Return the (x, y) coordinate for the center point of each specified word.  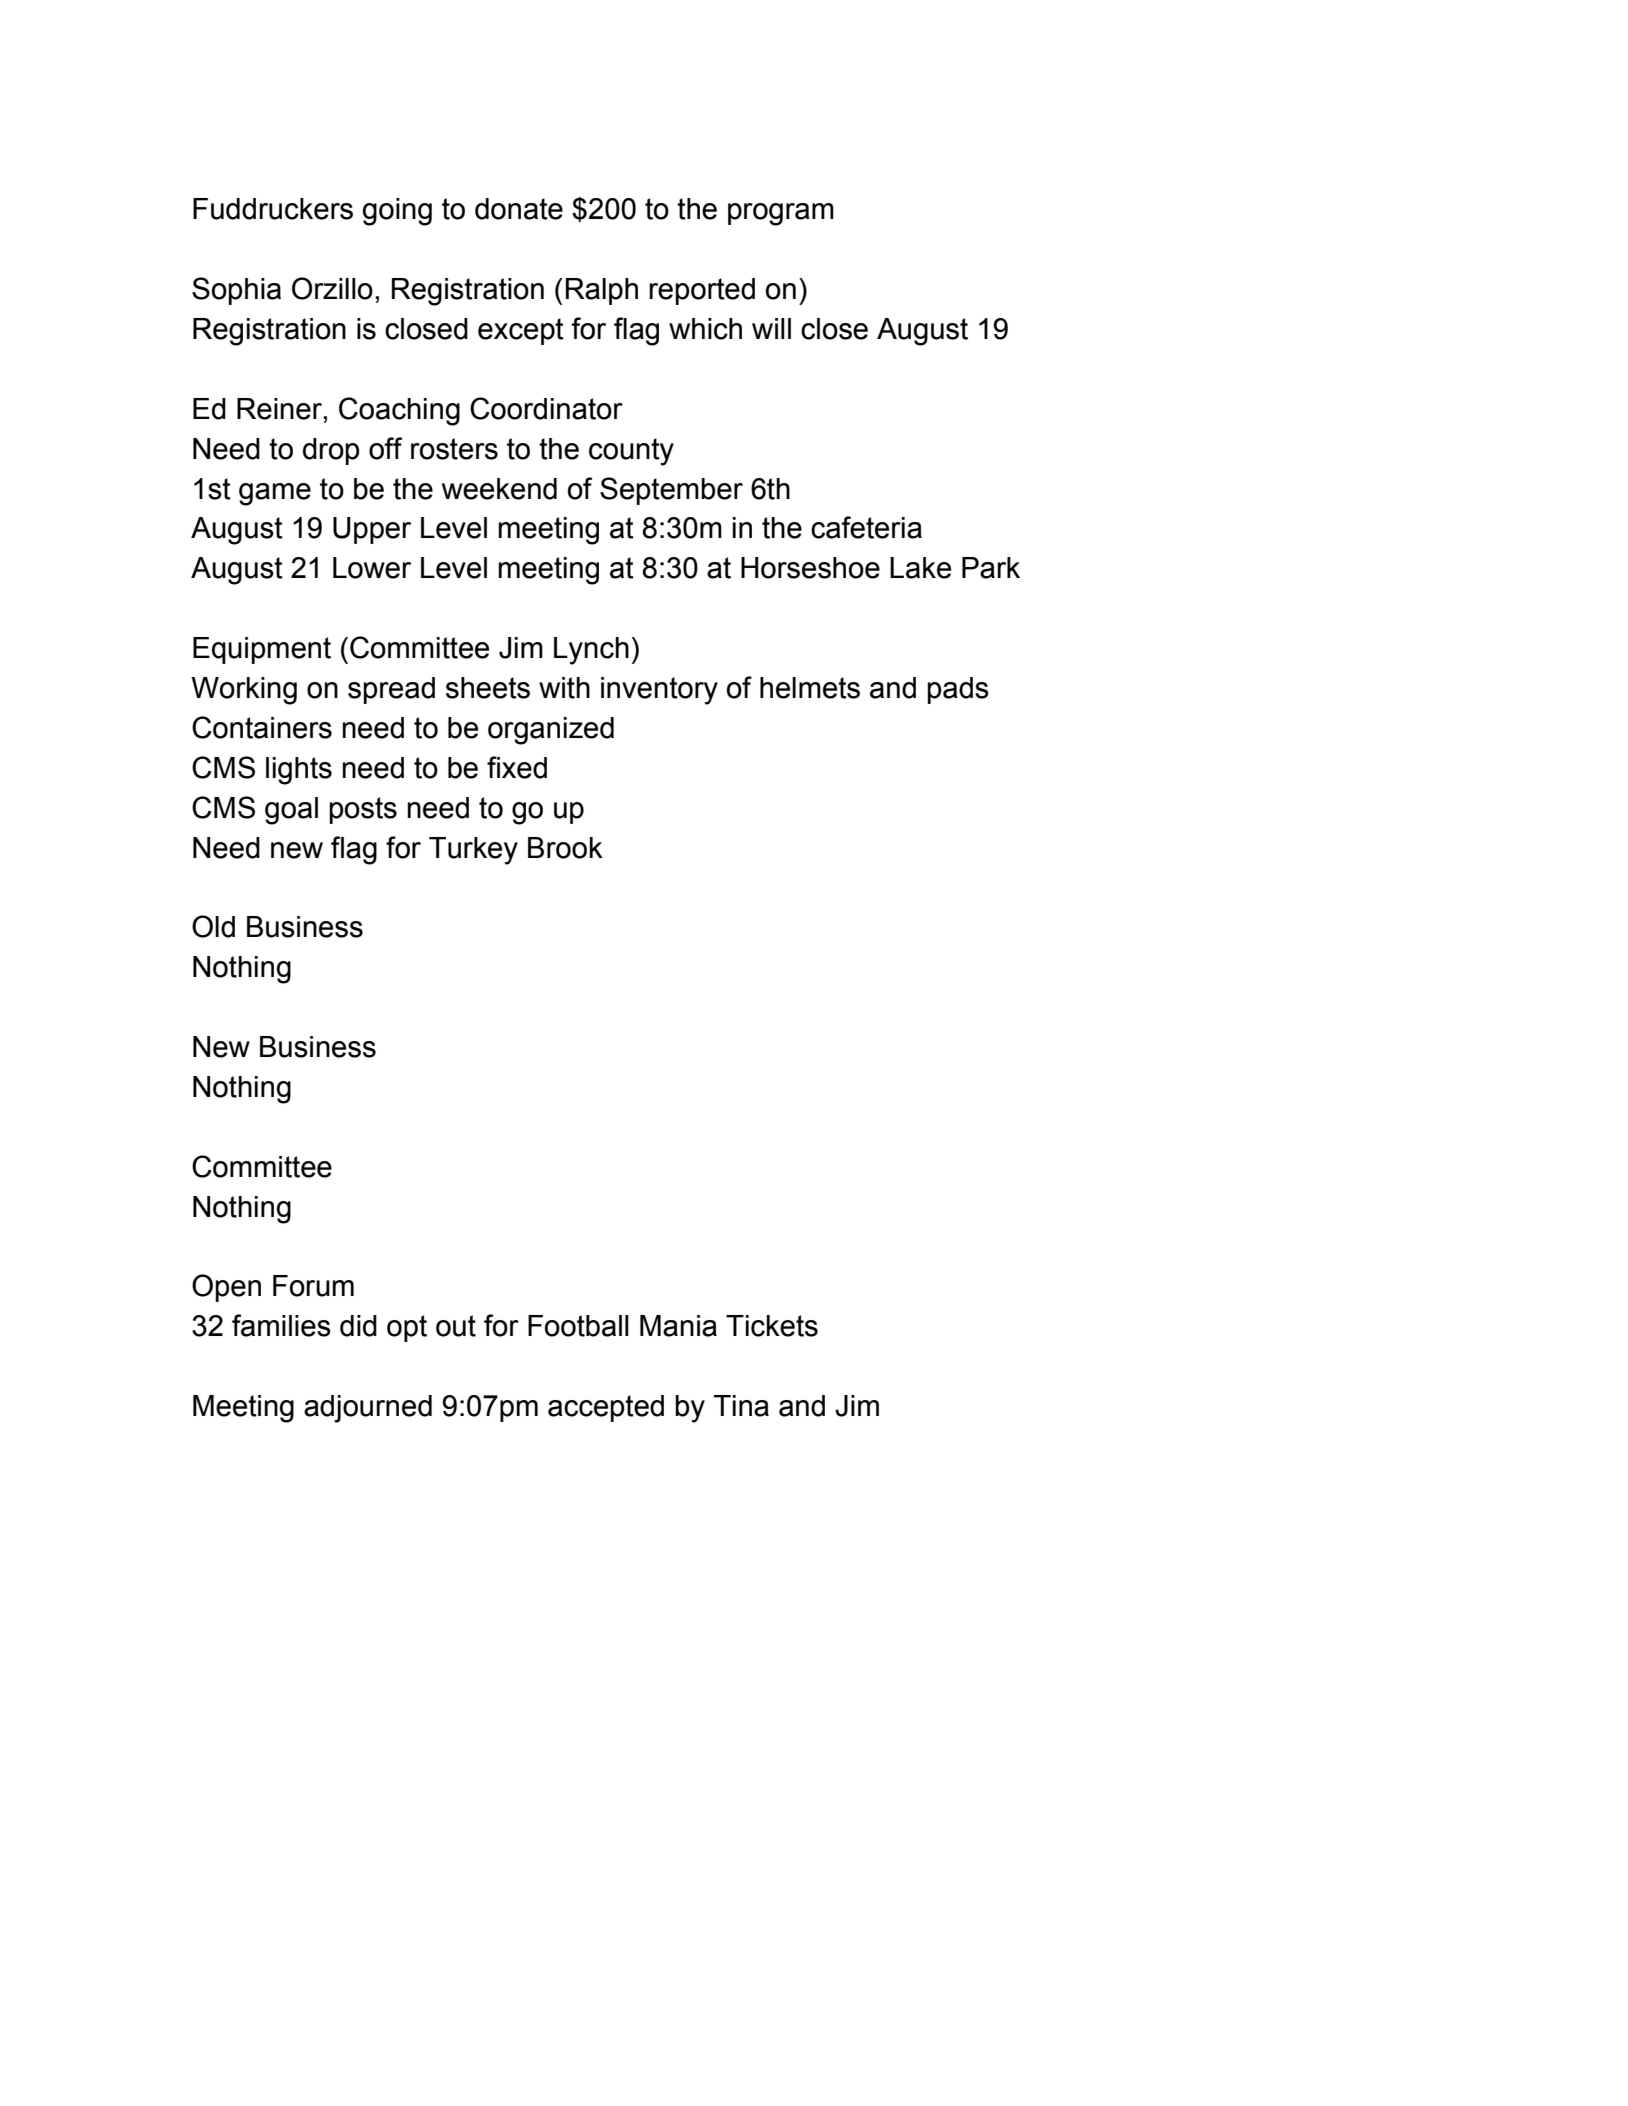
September (671, 491)
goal (291, 811)
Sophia (236, 291)
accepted (606, 1408)
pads (958, 690)
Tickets (772, 1326)
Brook (565, 848)
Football (578, 1326)
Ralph (602, 291)
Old (213, 926)
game (275, 494)
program (781, 214)
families (281, 1325)
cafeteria (866, 527)
